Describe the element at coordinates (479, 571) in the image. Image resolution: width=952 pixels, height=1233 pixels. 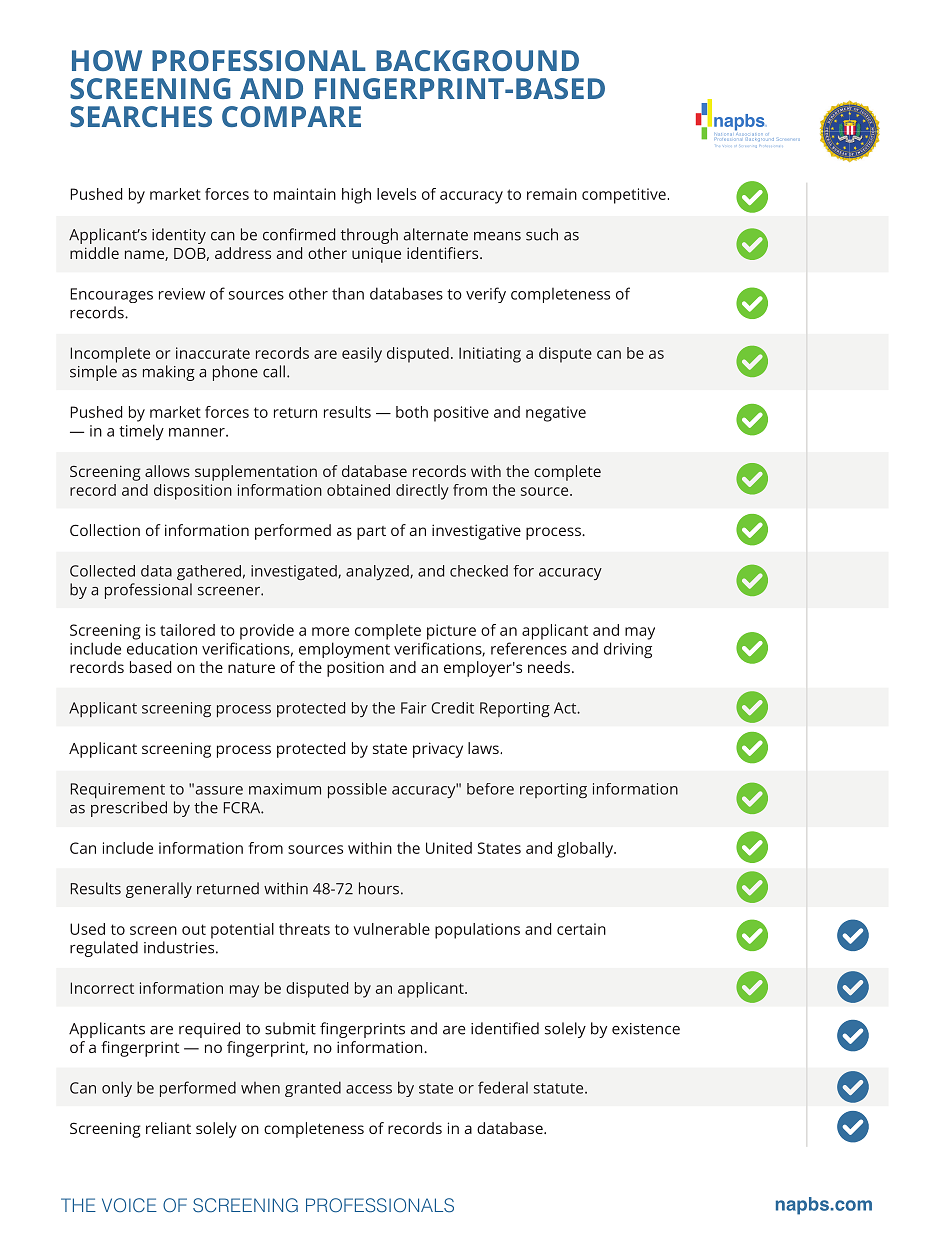
I see `checked` at that location.
